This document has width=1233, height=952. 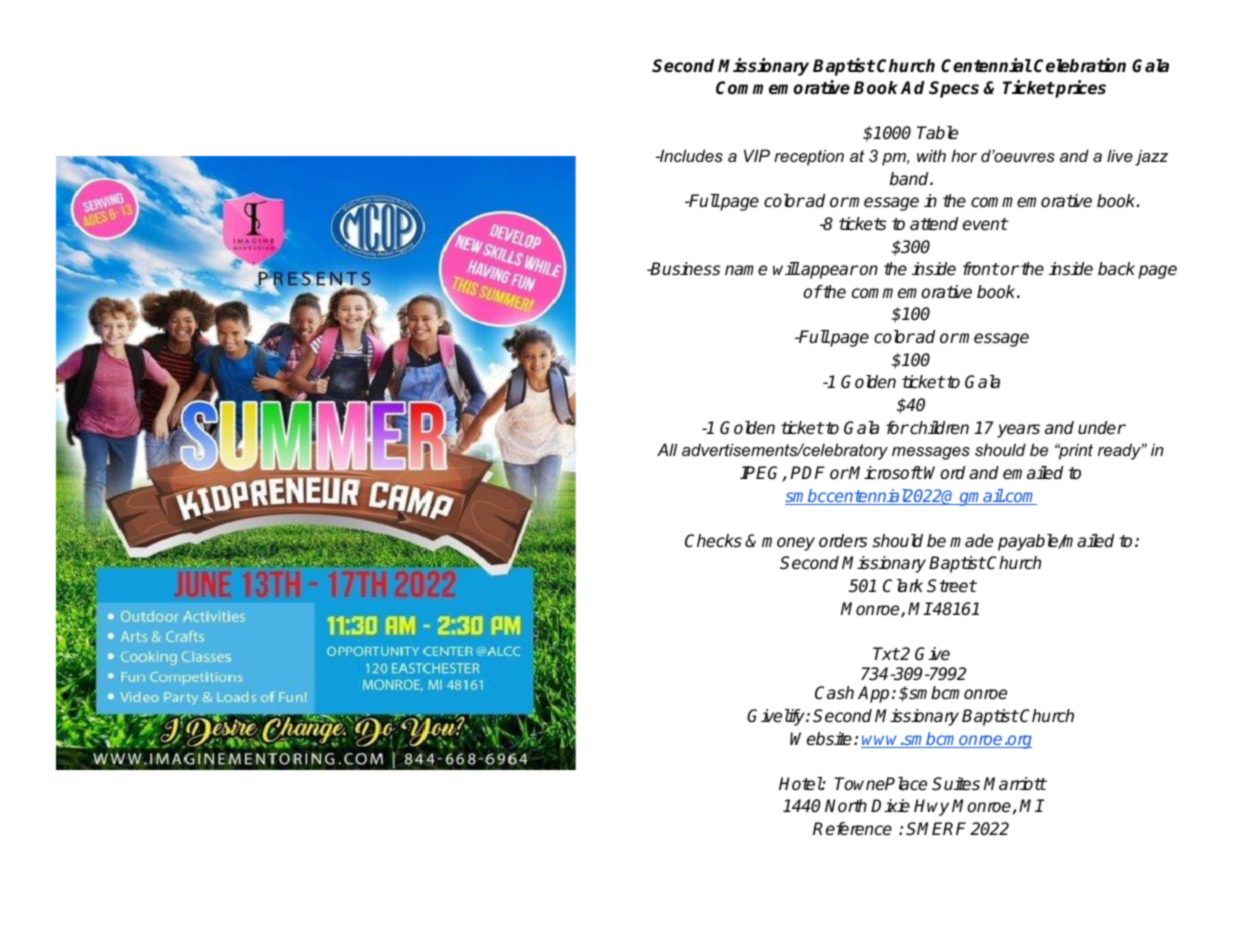 What do you see at coordinates (846, 806) in the document?
I see `North` at bounding box center [846, 806].
